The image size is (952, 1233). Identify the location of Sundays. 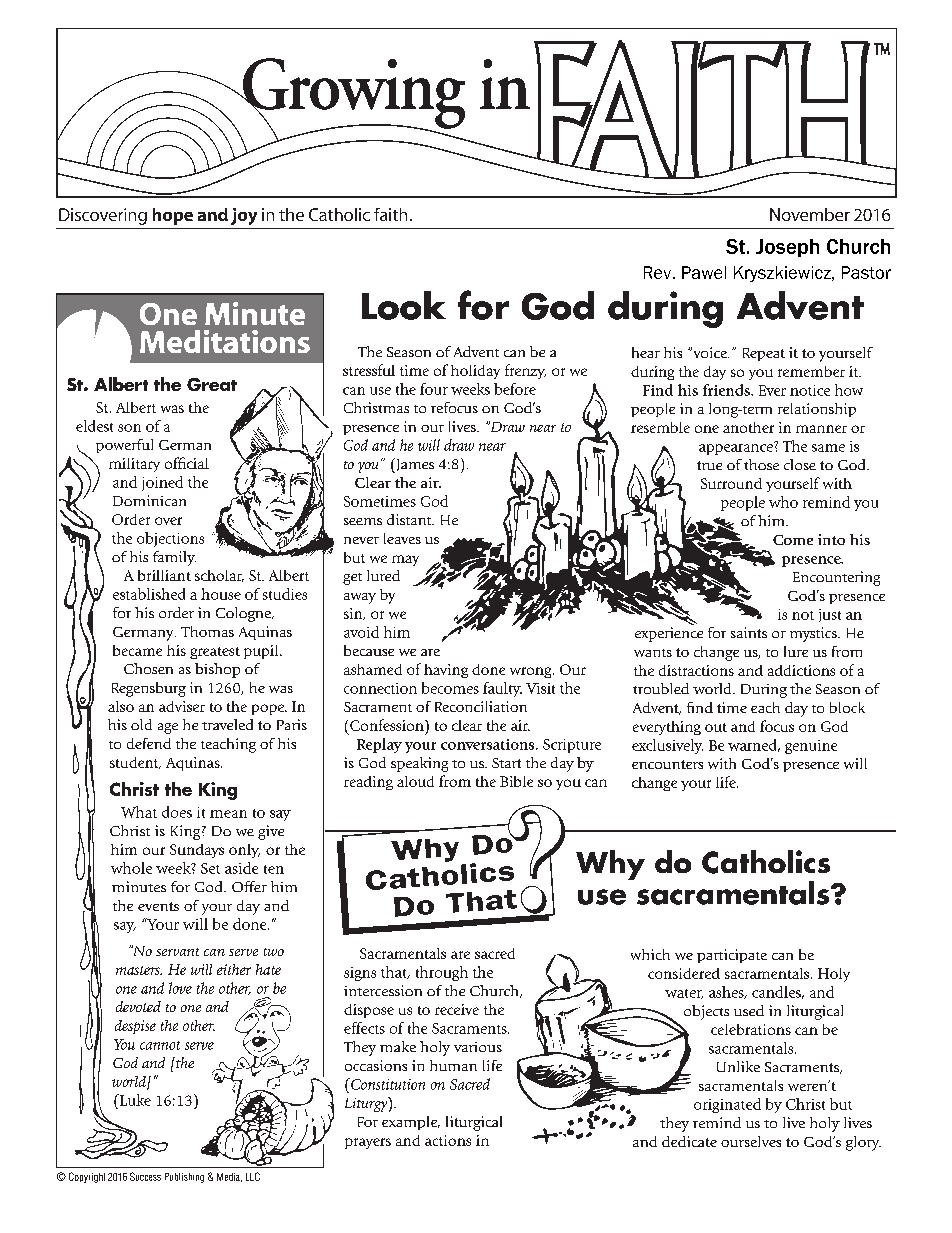
(197, 851).
